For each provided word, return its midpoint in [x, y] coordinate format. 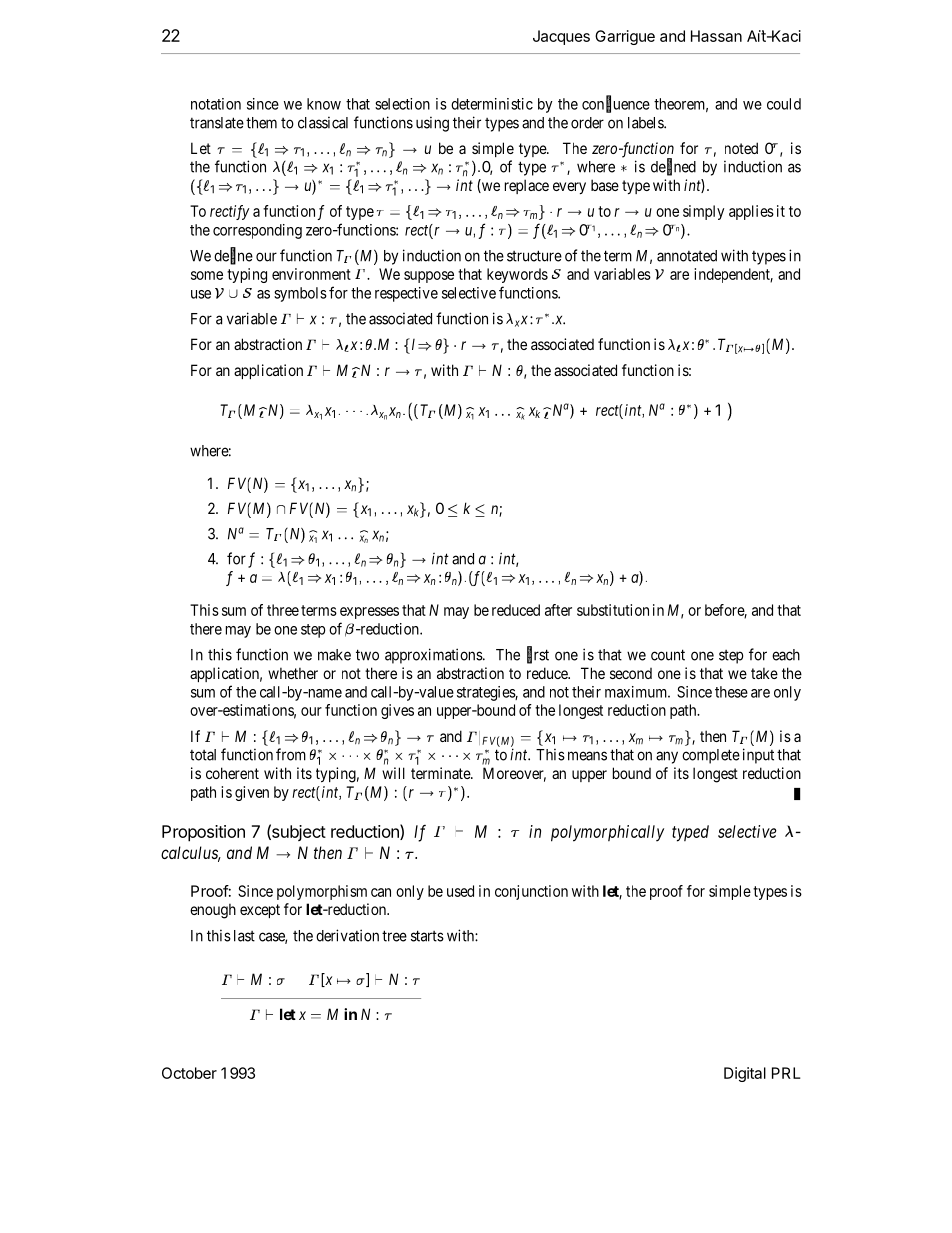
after [558, 610]
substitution [613, 610]
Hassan [716, 36]
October [189, 1073]
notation [216, 104]
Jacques [561, 37]
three [283, 610]
